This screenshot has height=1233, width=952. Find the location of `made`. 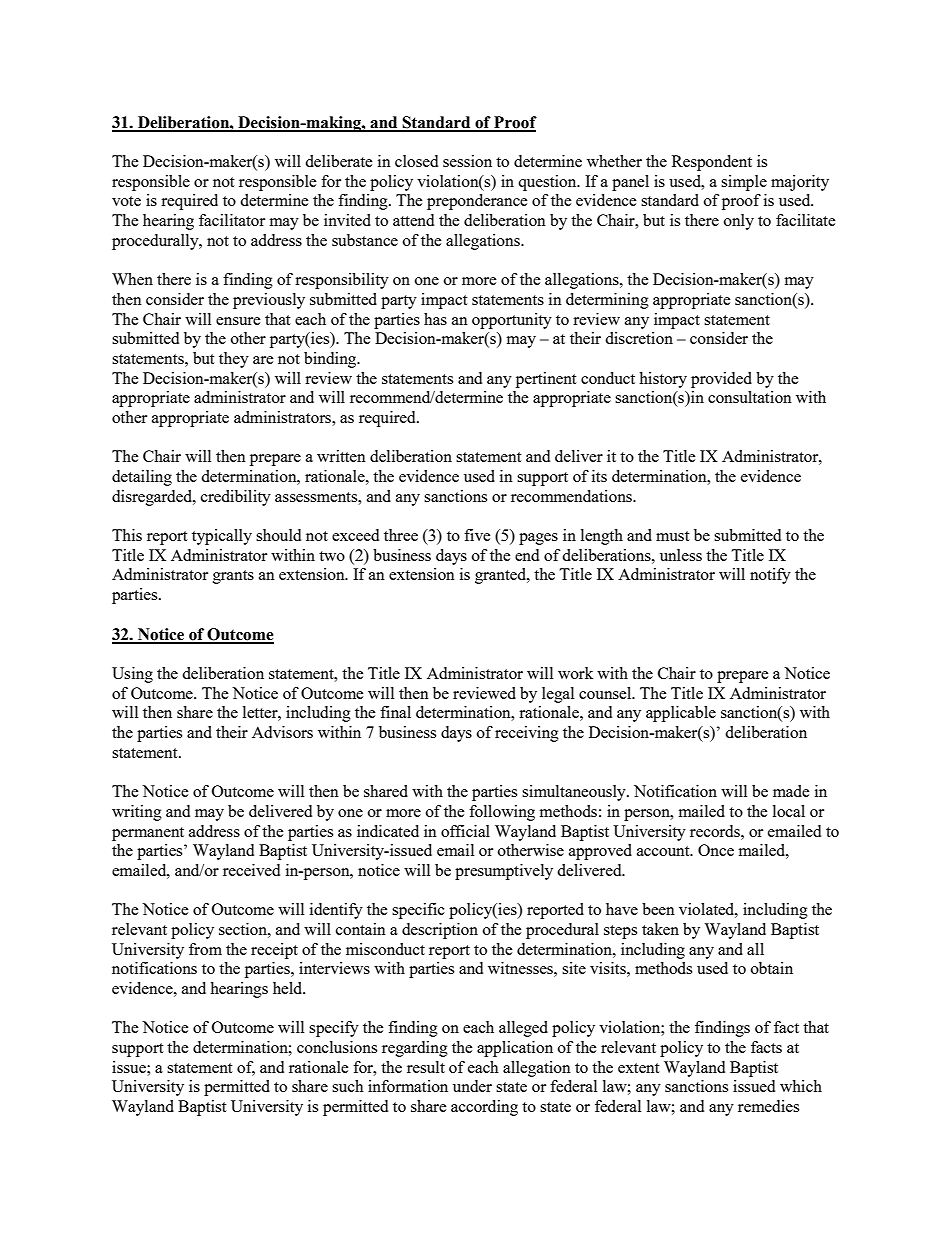

made is located at coordinates (791, 791).
